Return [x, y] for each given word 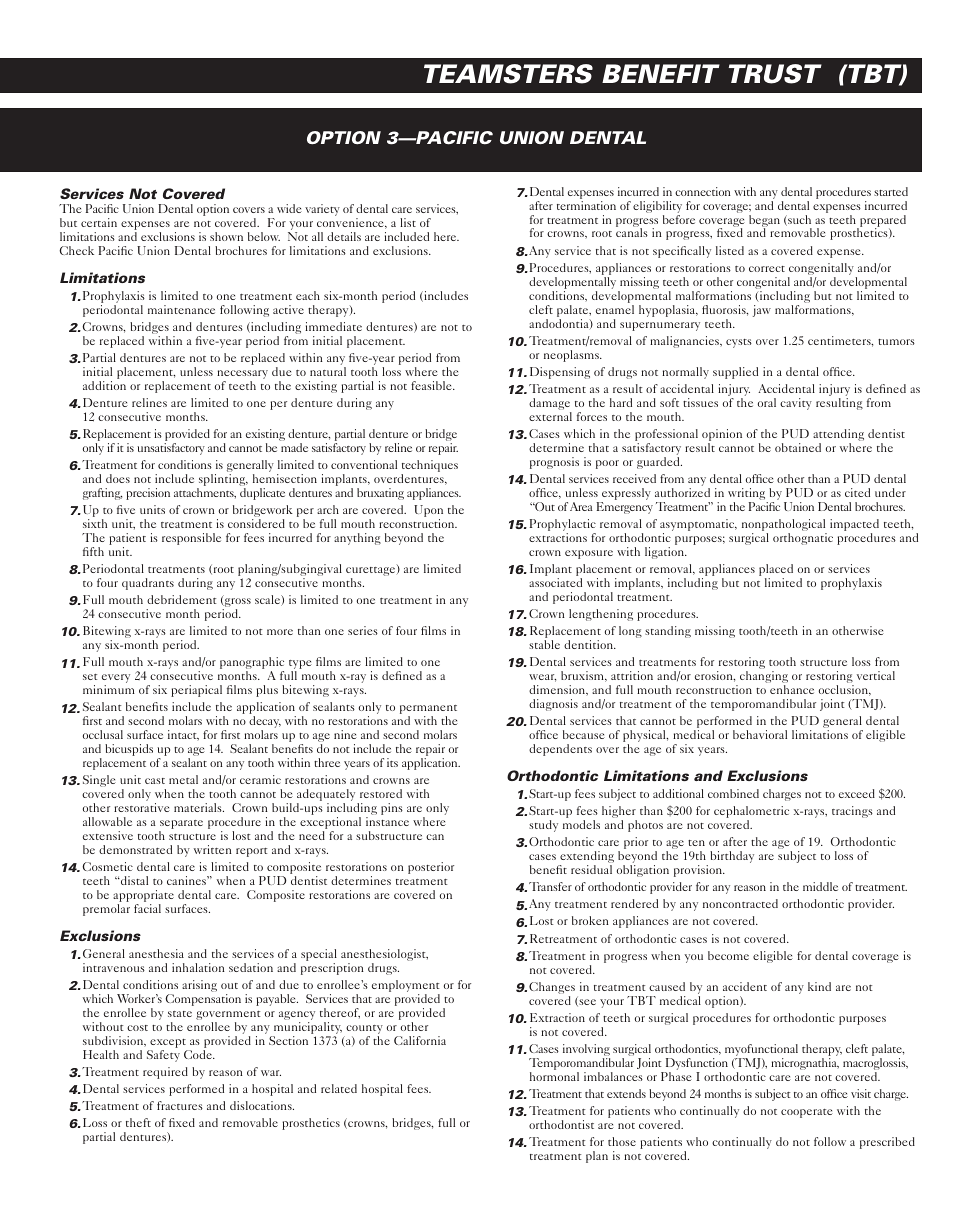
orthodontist [561, 1124]
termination [586, 205]
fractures [180, 1105]
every [116, 680]
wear [542, 678]
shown [226, 236]
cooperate [807, 1113]
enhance [792, 689]
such [798, 220]
